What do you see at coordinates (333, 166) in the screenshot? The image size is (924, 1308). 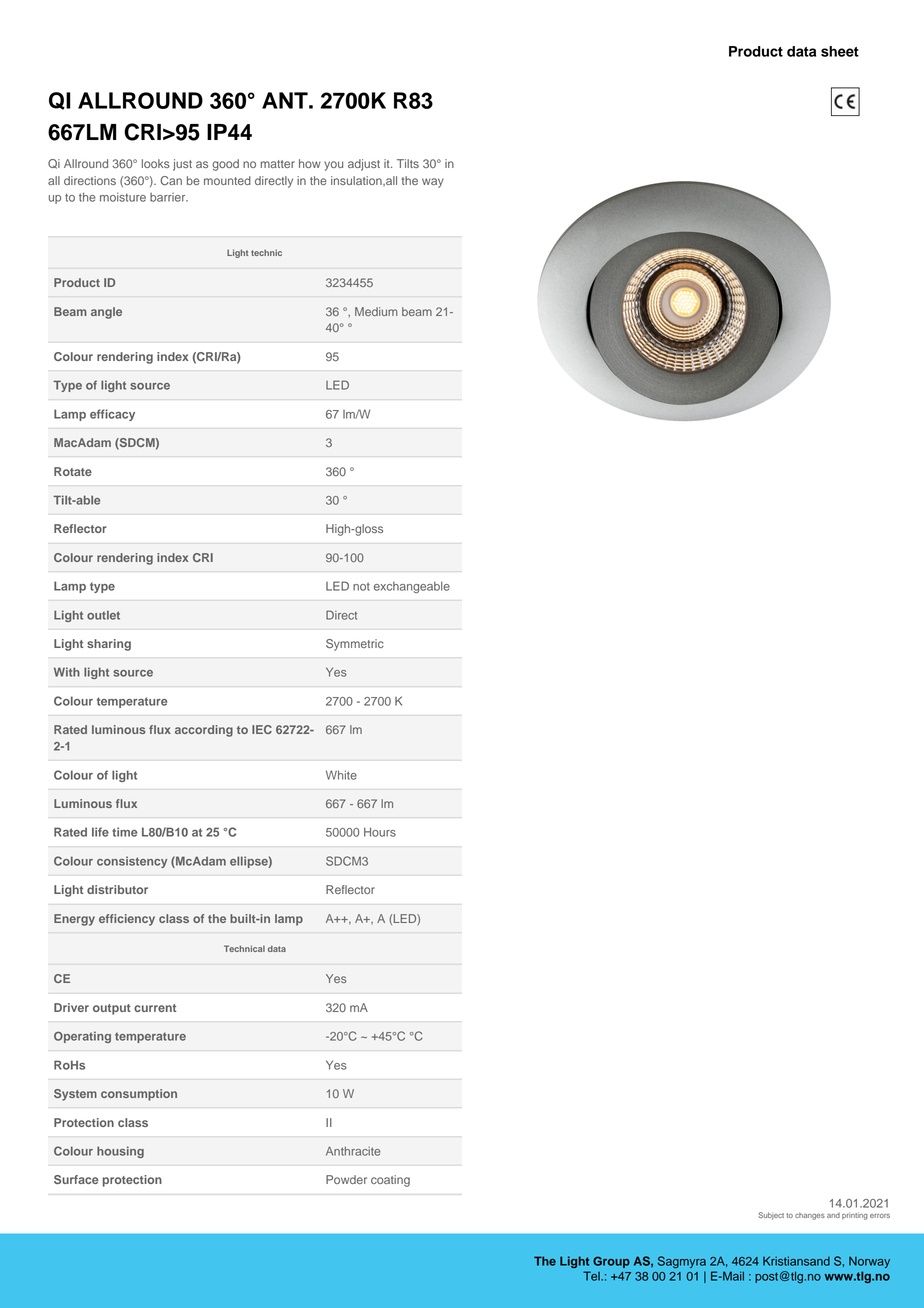 I see `you` at bounding box center [333, 166].
